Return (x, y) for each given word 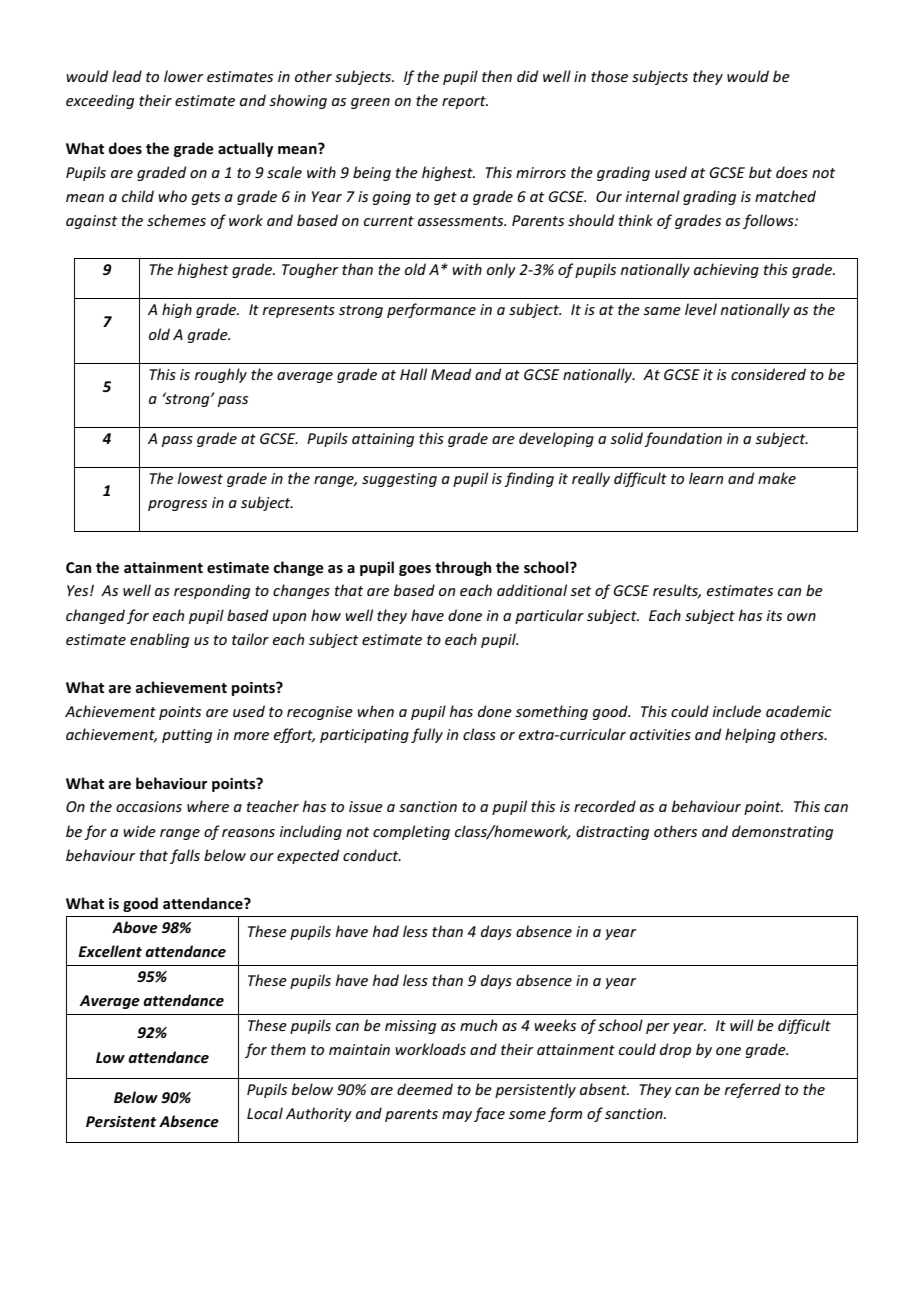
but (760, 172)
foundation (683, 439)
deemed (425, 1089)
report (465, 102)
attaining (383, 440)
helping (750, 735)
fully (427, 735)
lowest (200, 478)
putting (187, 736)
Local (265, 1113)
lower (184, 76)
